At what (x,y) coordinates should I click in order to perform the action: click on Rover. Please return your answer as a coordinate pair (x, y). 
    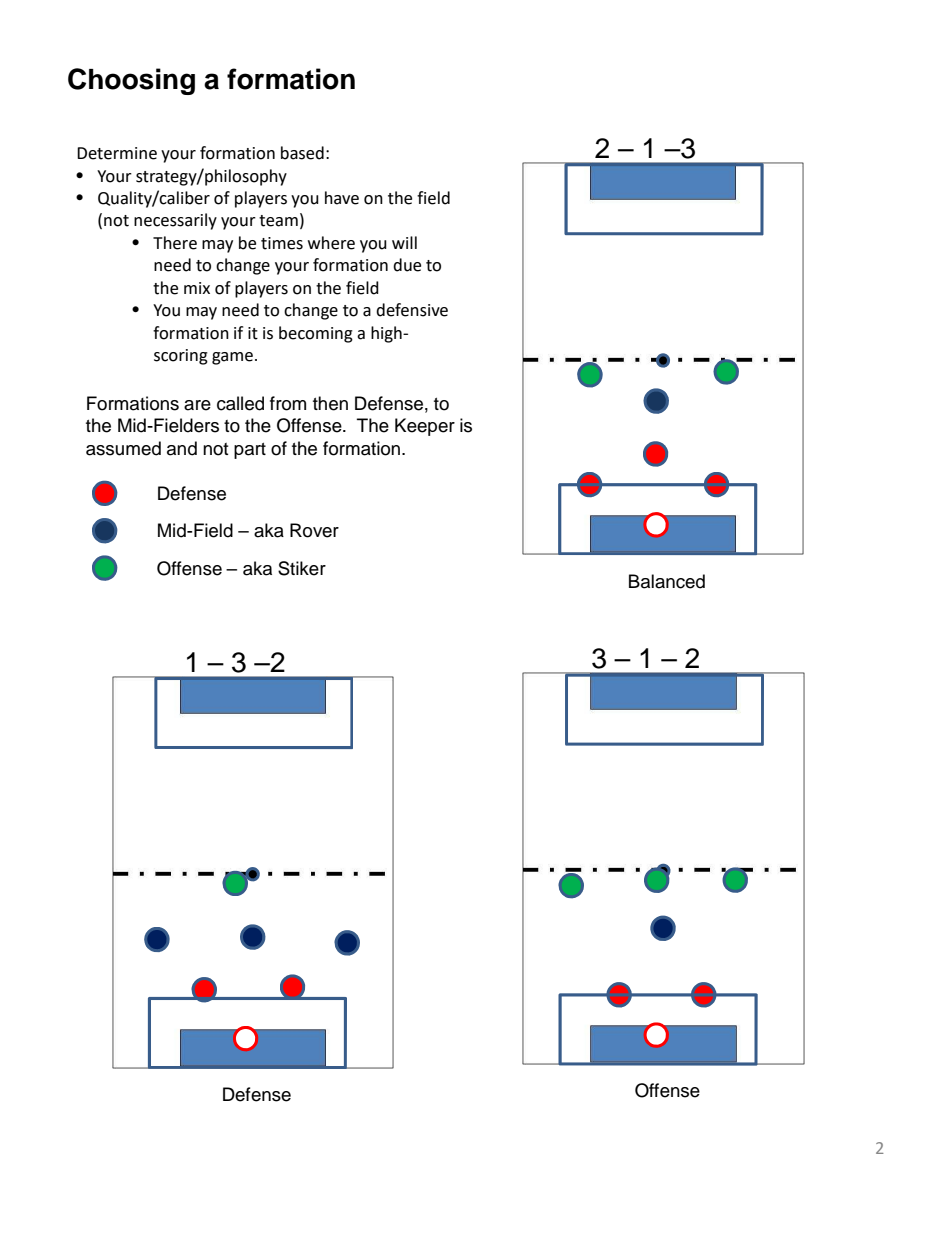
    Looking at the image, I should click on (314, 530).
